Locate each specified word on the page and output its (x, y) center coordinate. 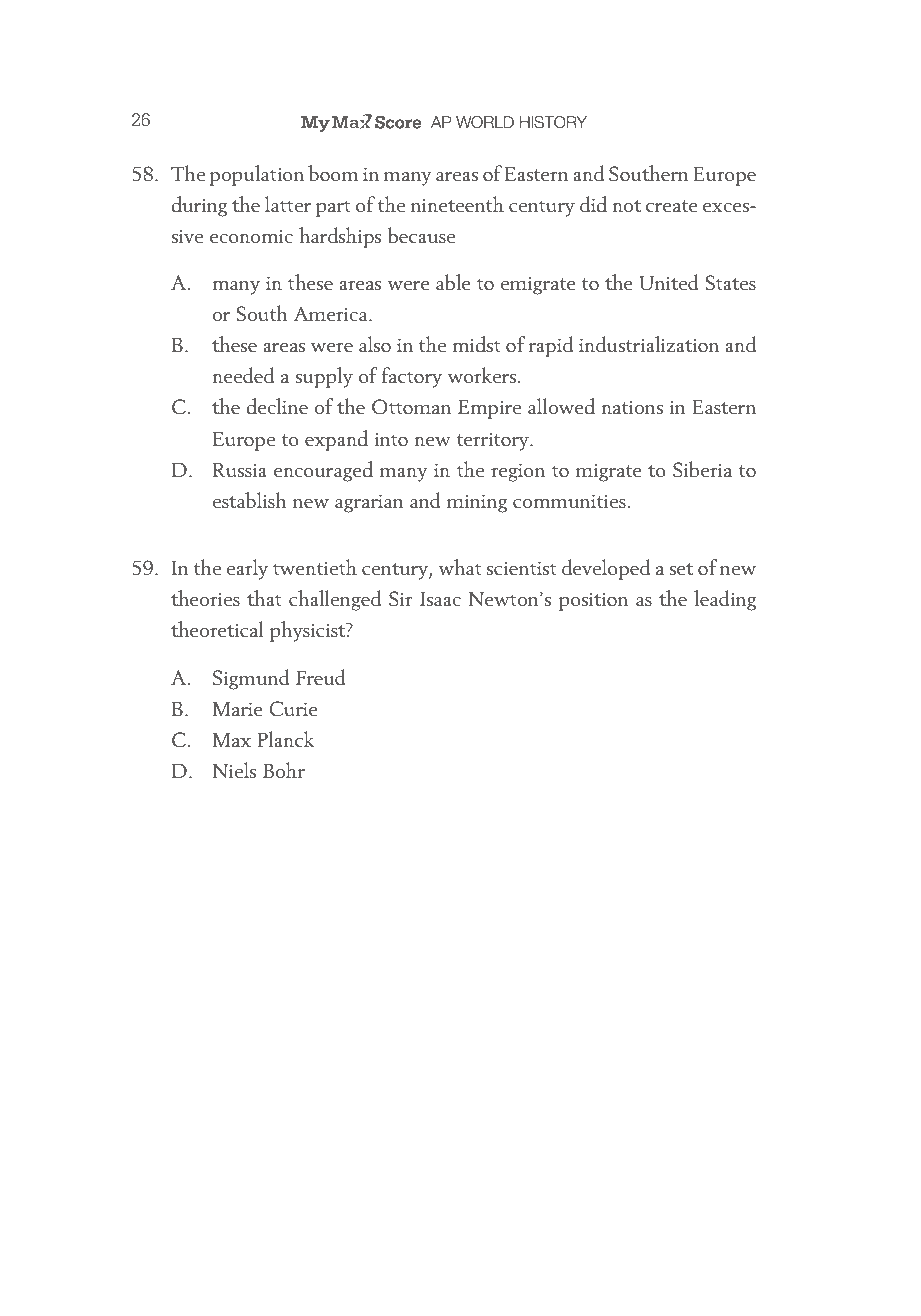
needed (243, 375)
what (460, 567)
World (485, 122)
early (247, 569)
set (681, 569)
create (672, 206)
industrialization (649, 344)
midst (476, 344)
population (256, 175)
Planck (286, 739)
